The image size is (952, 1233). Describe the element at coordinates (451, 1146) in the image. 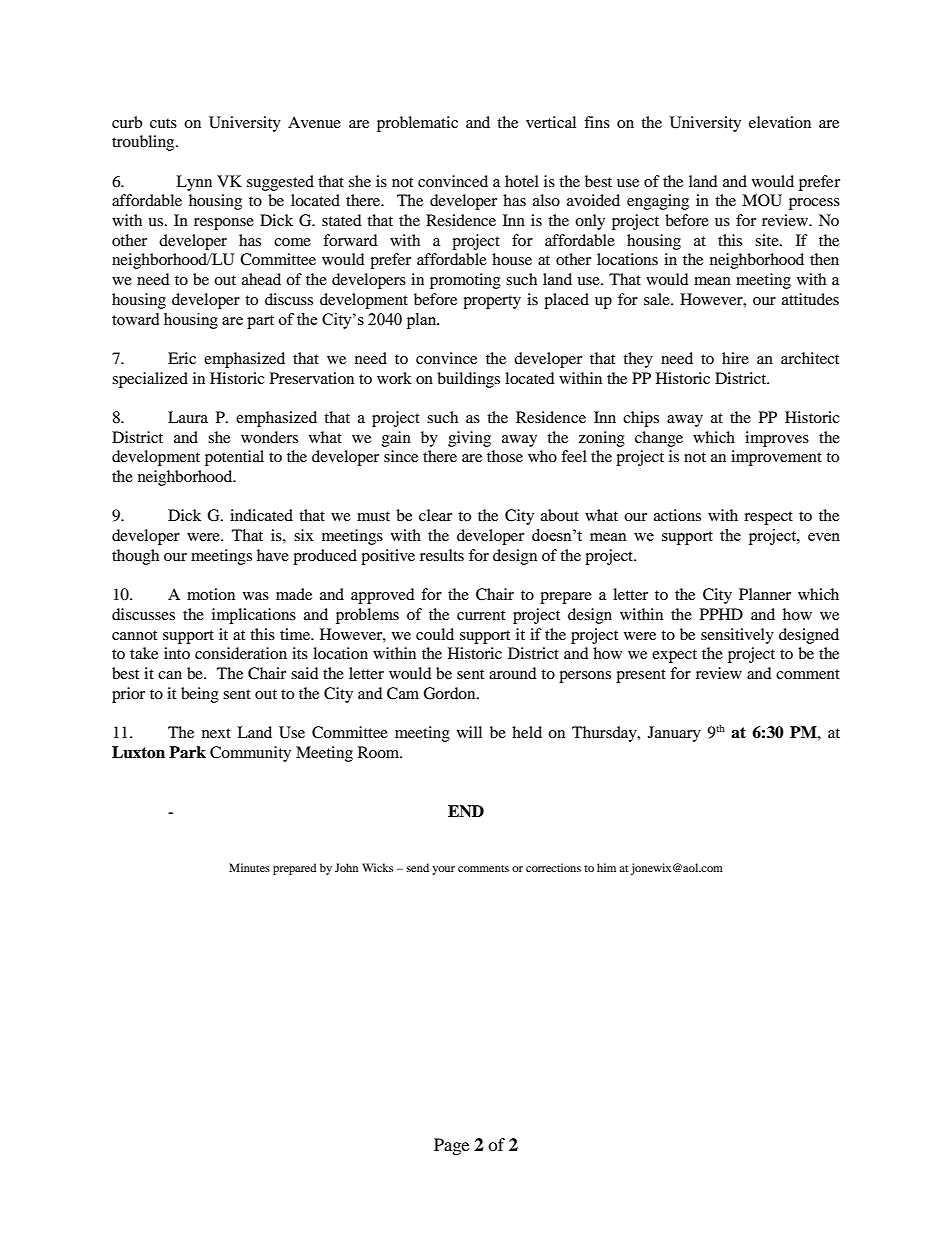

I see `Page` at that location.
